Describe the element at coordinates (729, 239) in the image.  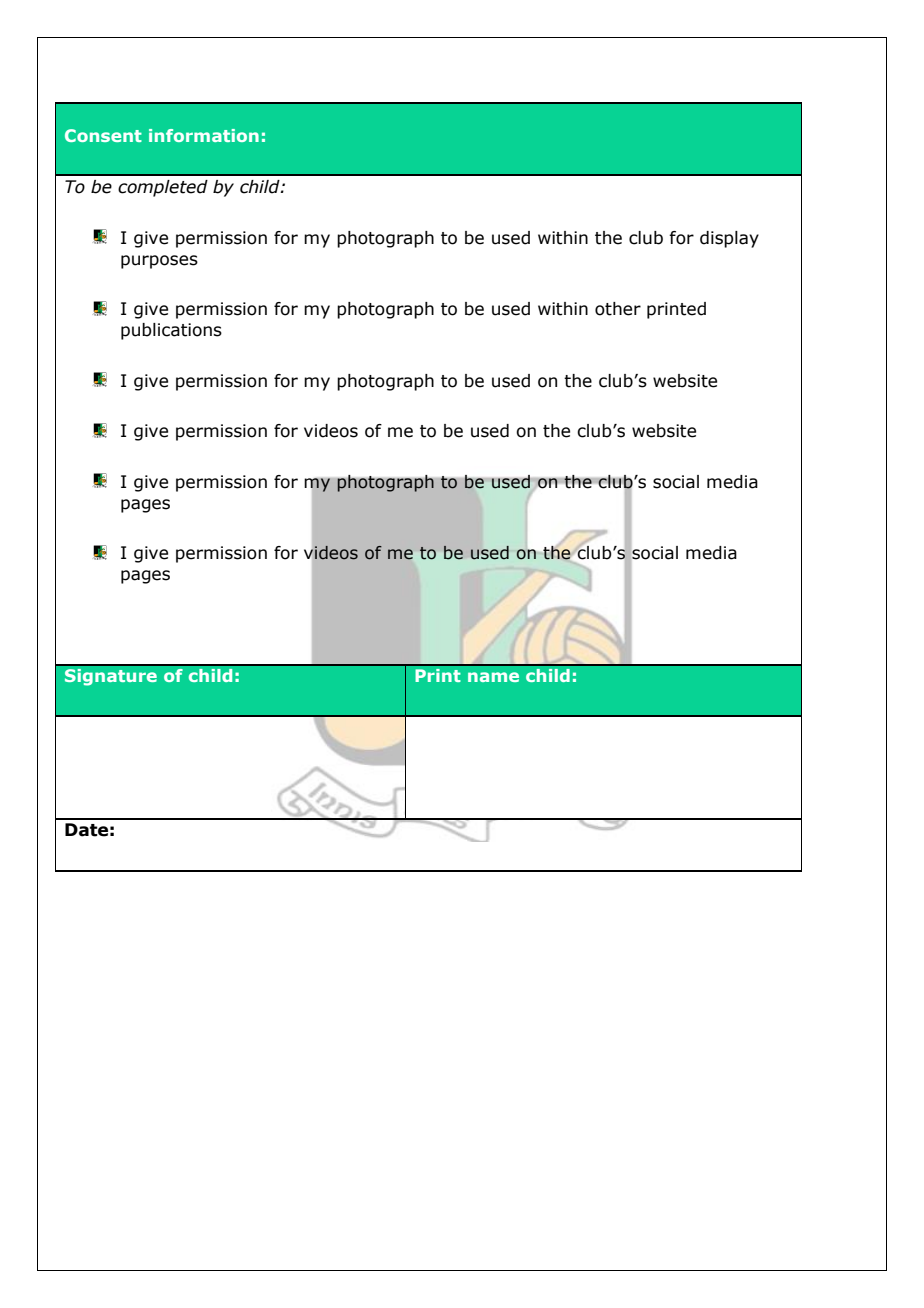
I see `display` at that location.
